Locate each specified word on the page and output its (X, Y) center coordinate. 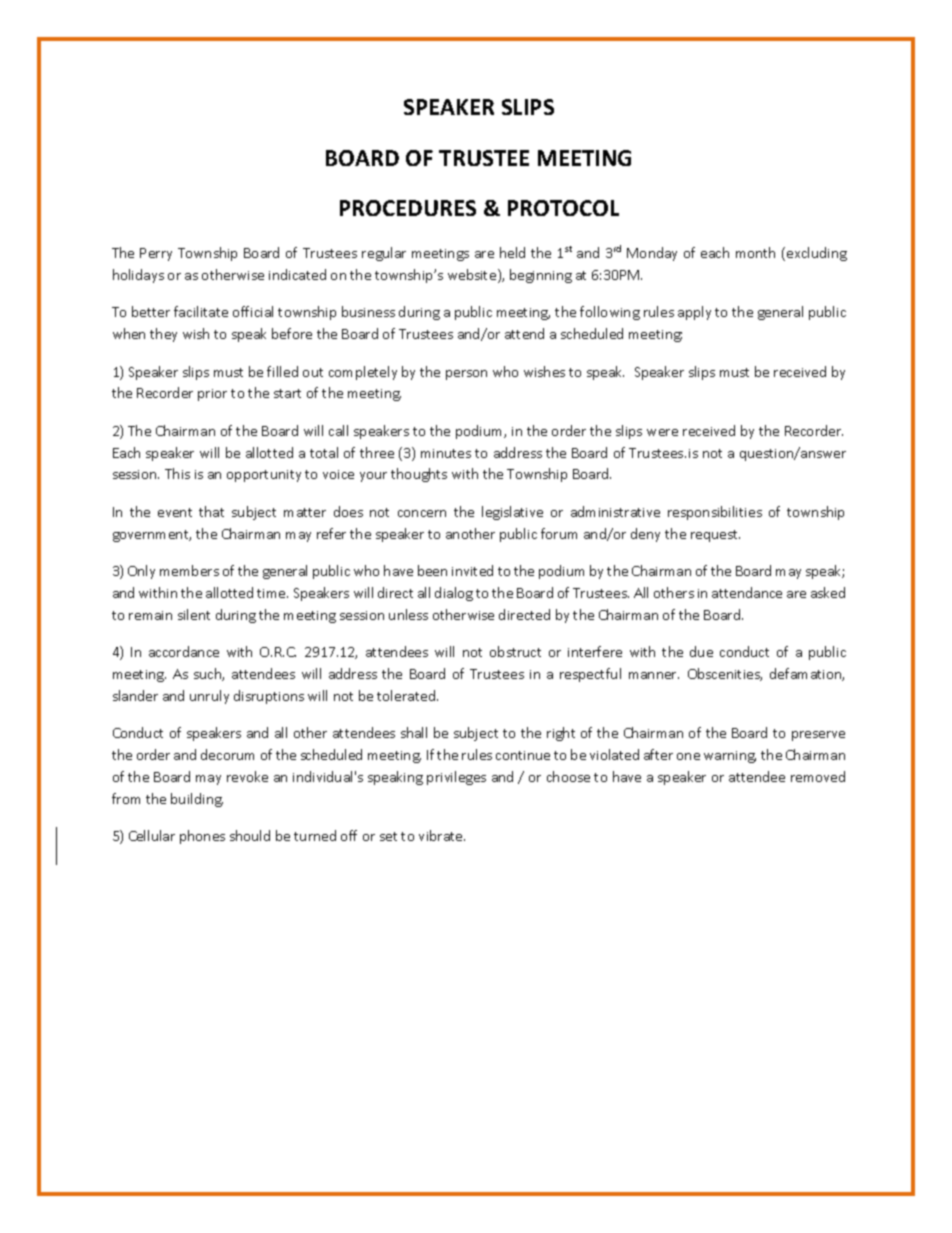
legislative (512, 513)
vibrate (442, 835)
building (197, 800)
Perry (156, 254)
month (755, 252)
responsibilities (715, 513)
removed (818, 776)
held (512, 252)
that (211, 511)
